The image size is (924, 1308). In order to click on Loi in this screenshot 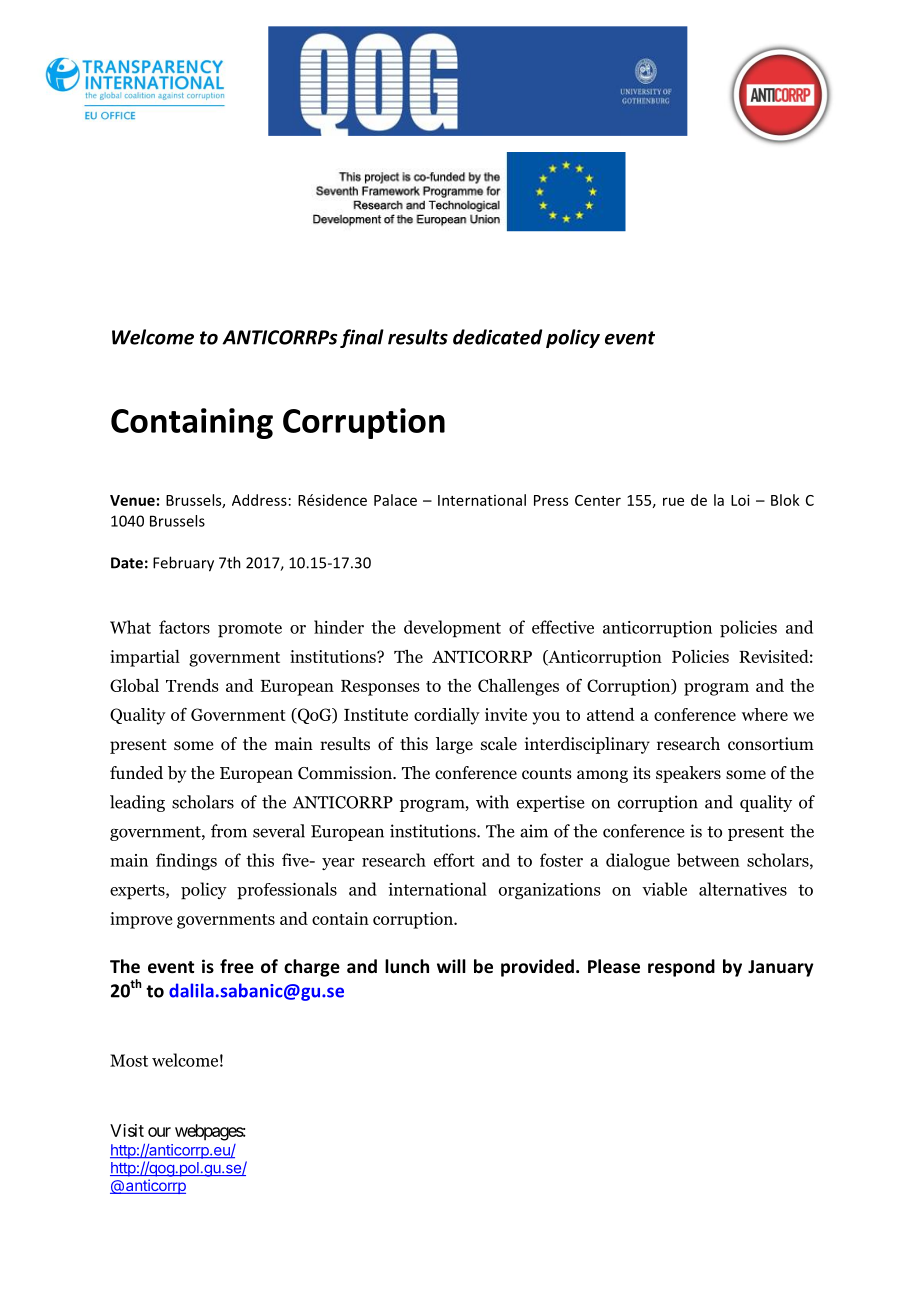, I will do `click(740, 500)`.
